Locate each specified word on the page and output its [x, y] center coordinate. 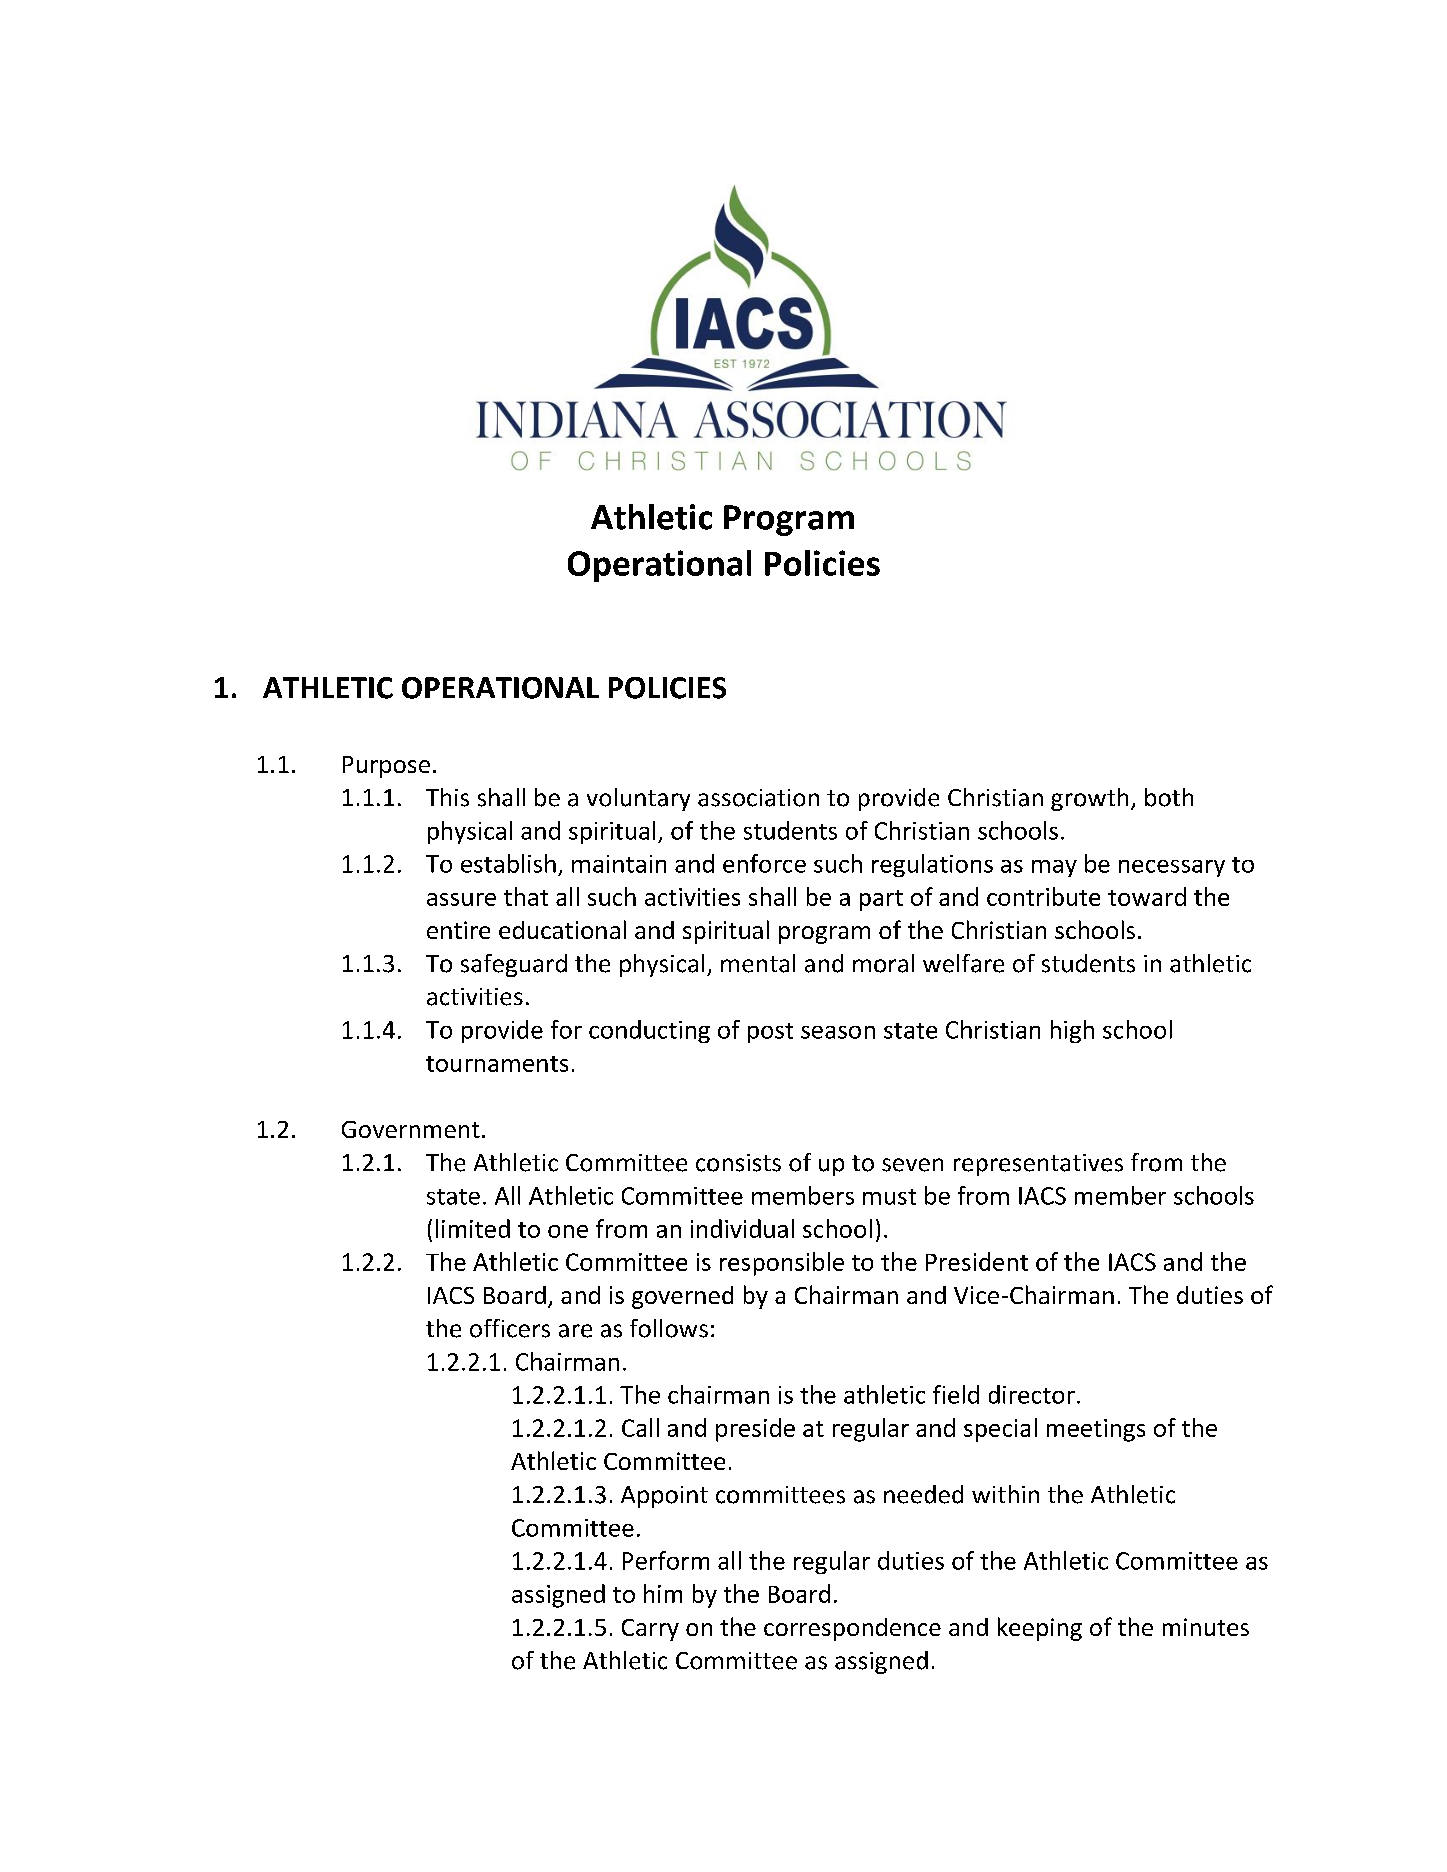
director [1032, 1394]
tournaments [497, 1064]
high [1072, 1031]
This [447, 797]
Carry [650, 1630]
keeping [1040, 1629]
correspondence [852, 1629]
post [770, 1033]
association [758, 798]
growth [1089, 799]
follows [669, 1328]
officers [510, 1328]
